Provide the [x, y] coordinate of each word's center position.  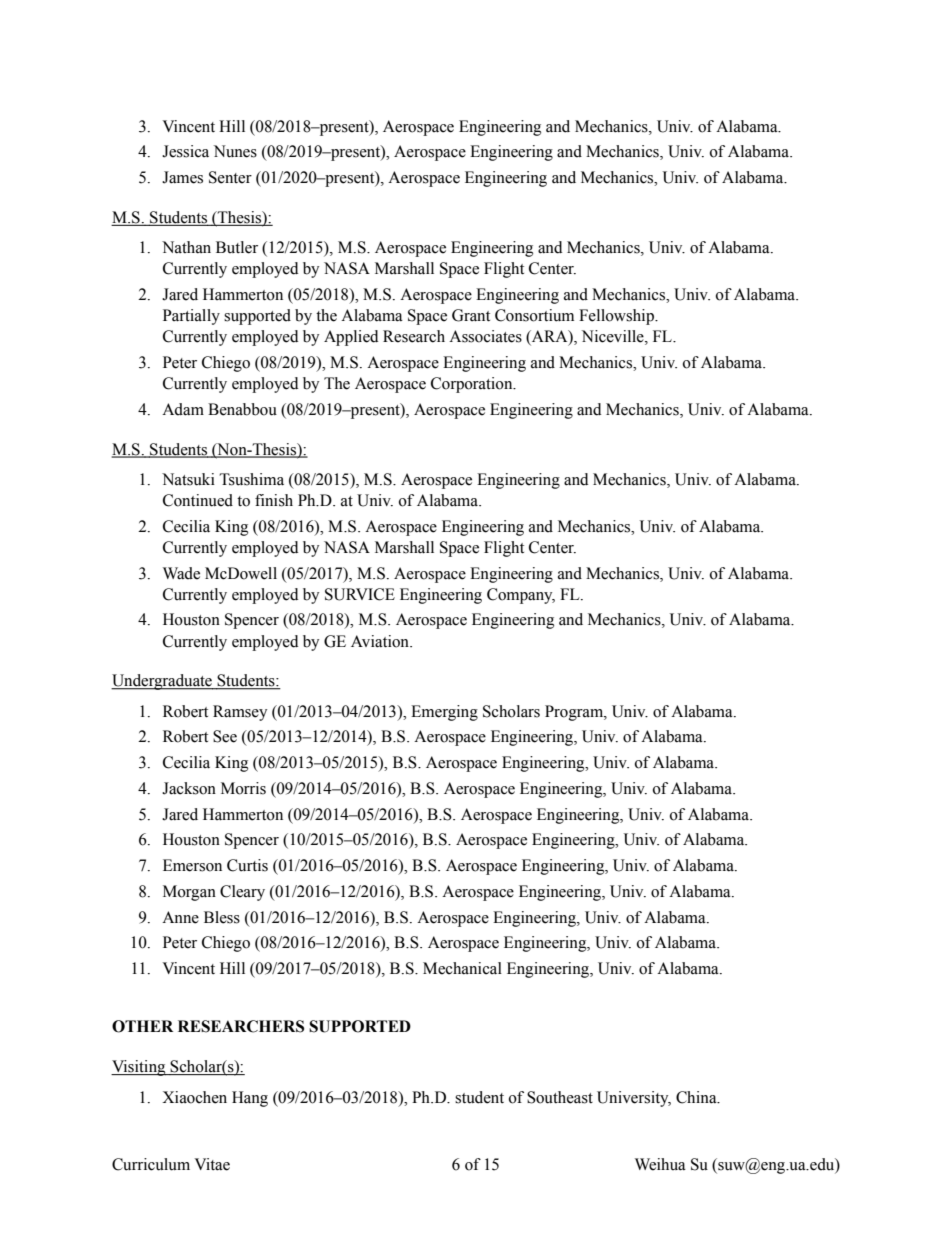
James [182, 177]
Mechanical [462, 968]
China [697, 1097]
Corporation [473, 385]
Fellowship [617, 317]
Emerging [444, 713]
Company [521, 596]
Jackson [189, 788]
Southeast [560, 1097]
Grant [471, 315]
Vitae [212, 1164]
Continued [198, 500]
